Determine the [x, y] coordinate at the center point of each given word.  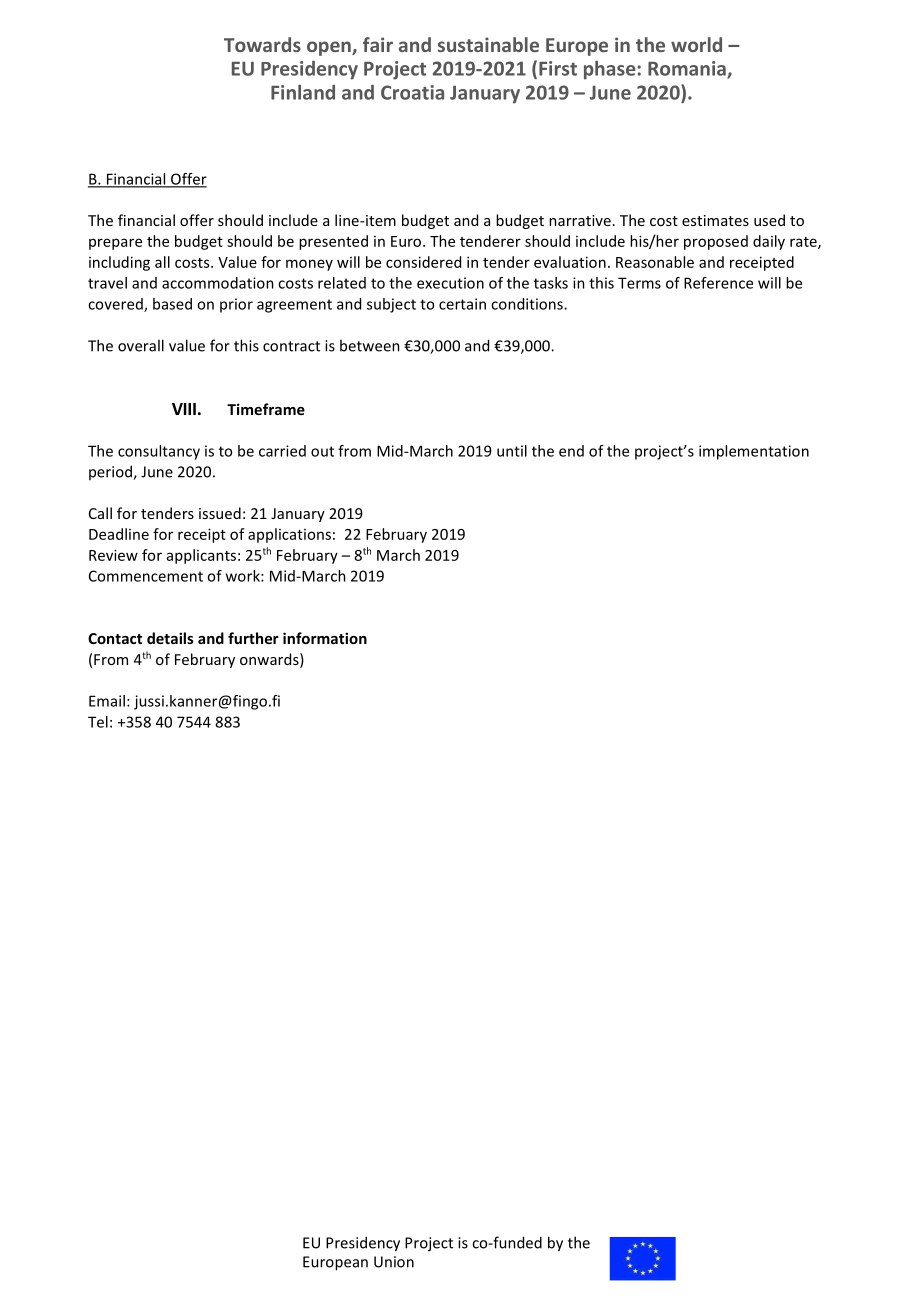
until [512, 451]
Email [107, 701]
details [170, 638]
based [172, 304]
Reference [718, 283]
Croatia [412, 92]
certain [462, 304]
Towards [262, 44]
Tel [98, 722]
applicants [201, 556]
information [325, 638]
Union [394, 1262]
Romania [688, 69]
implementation [754, 452]
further [253, 638]
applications [289, 535]
